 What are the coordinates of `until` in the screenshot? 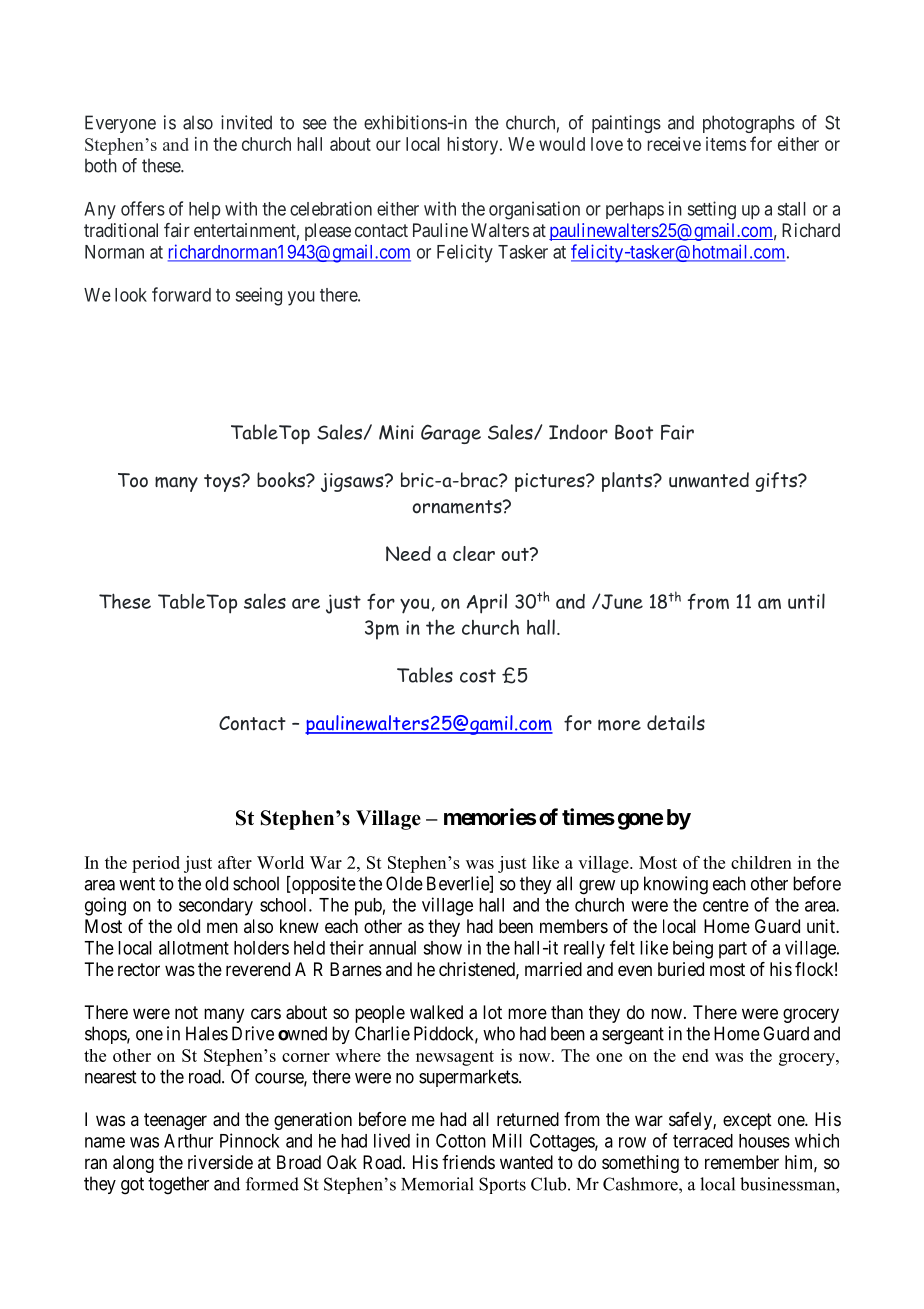 It's located at (806, 601).
